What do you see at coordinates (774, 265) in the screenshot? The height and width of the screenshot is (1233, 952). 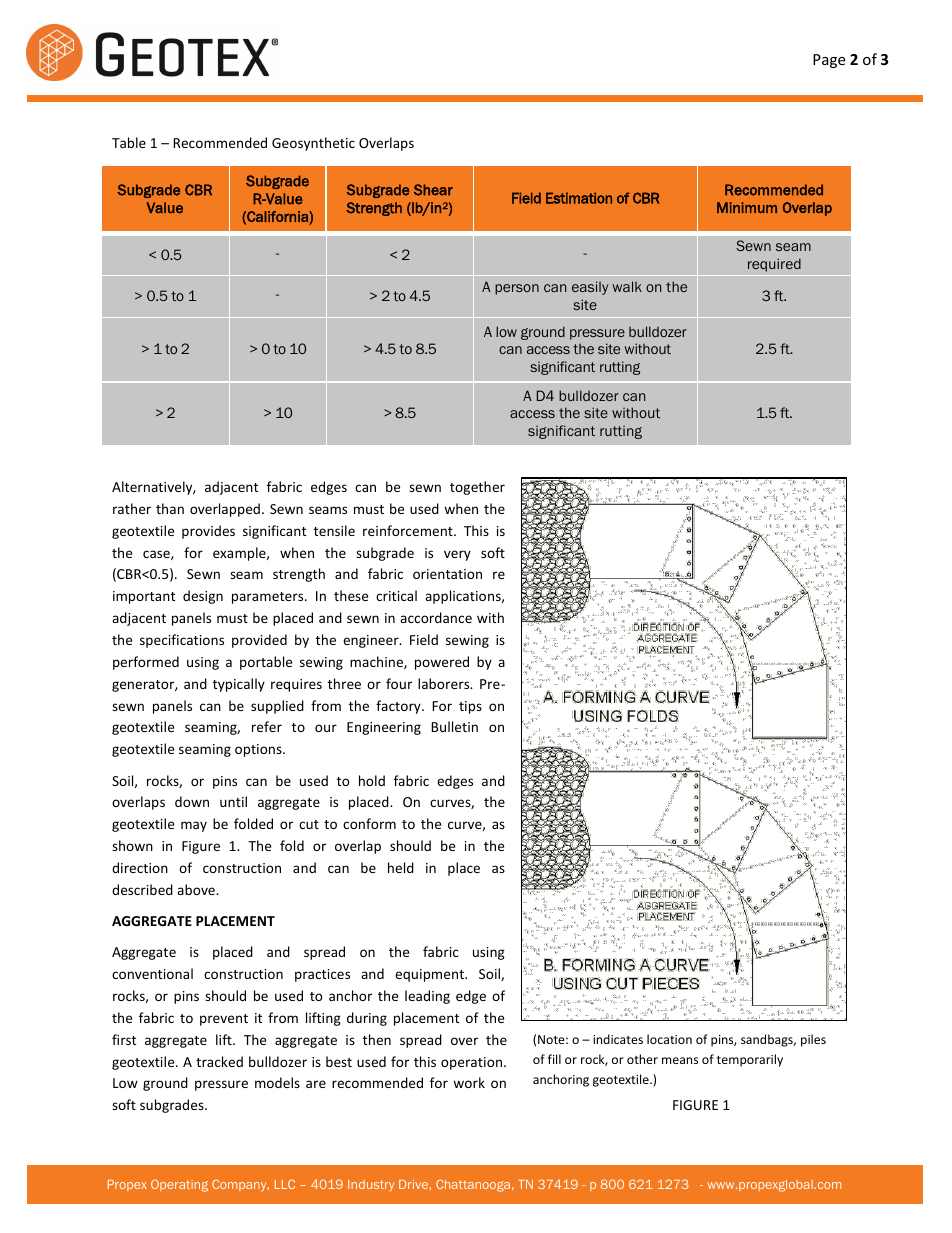 I see `required` at bounding box center [774, 265].
